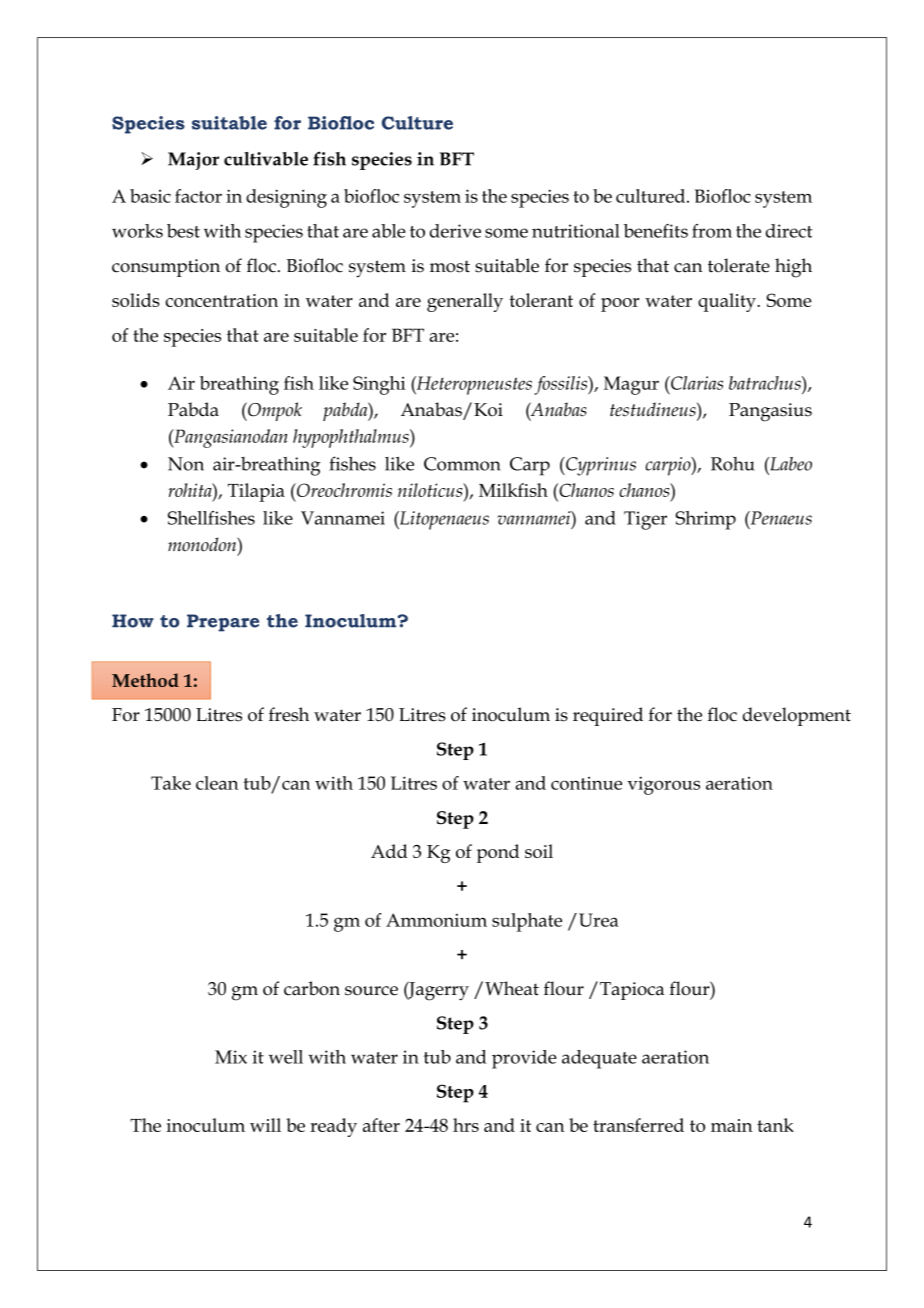 This screenshot has height=1308, width=924. Describe the element at coordinates (231, 1057) in the screenshot. I see `Mix` at that location.
